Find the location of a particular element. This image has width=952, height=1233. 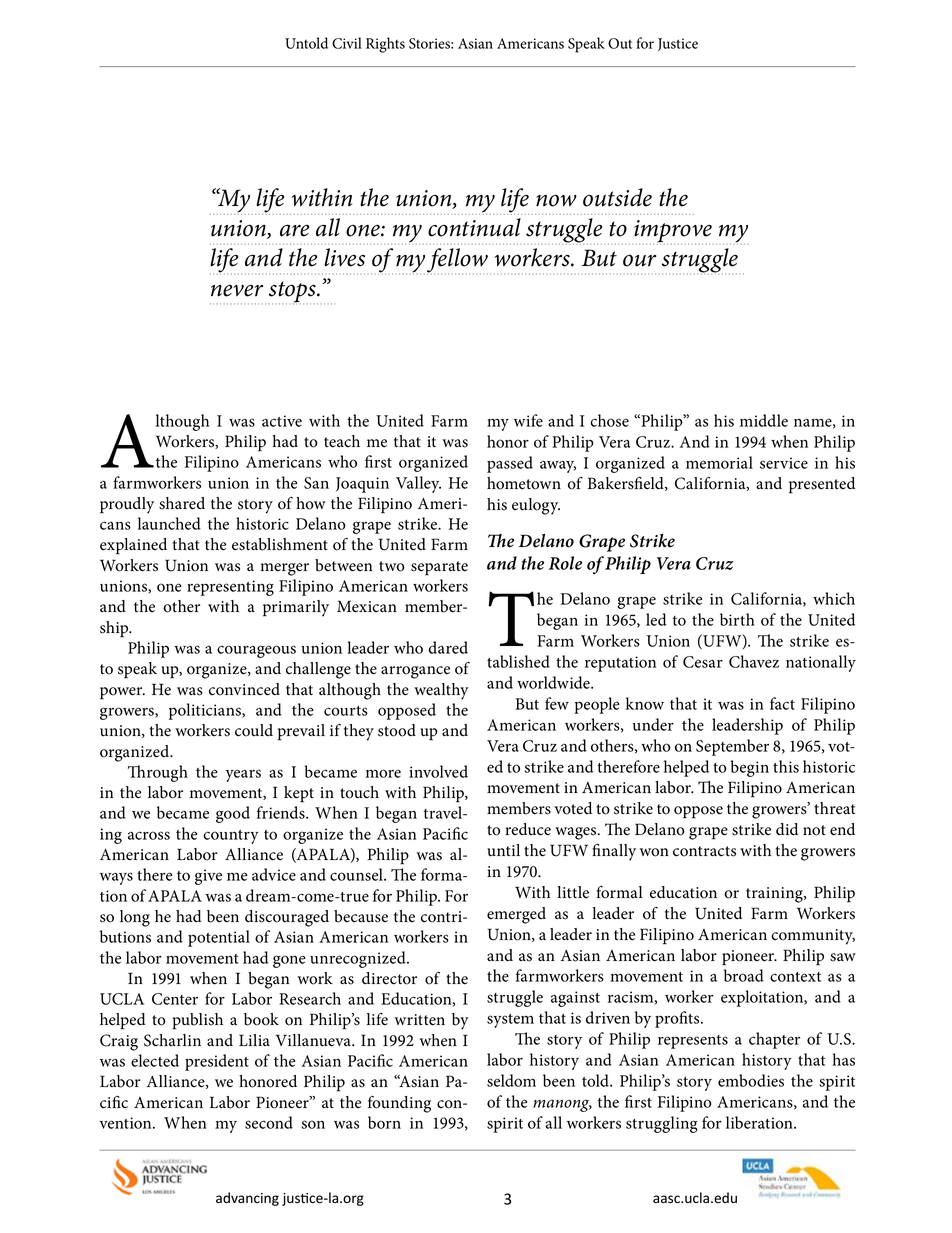

never is located at coordinates (237, 291).
